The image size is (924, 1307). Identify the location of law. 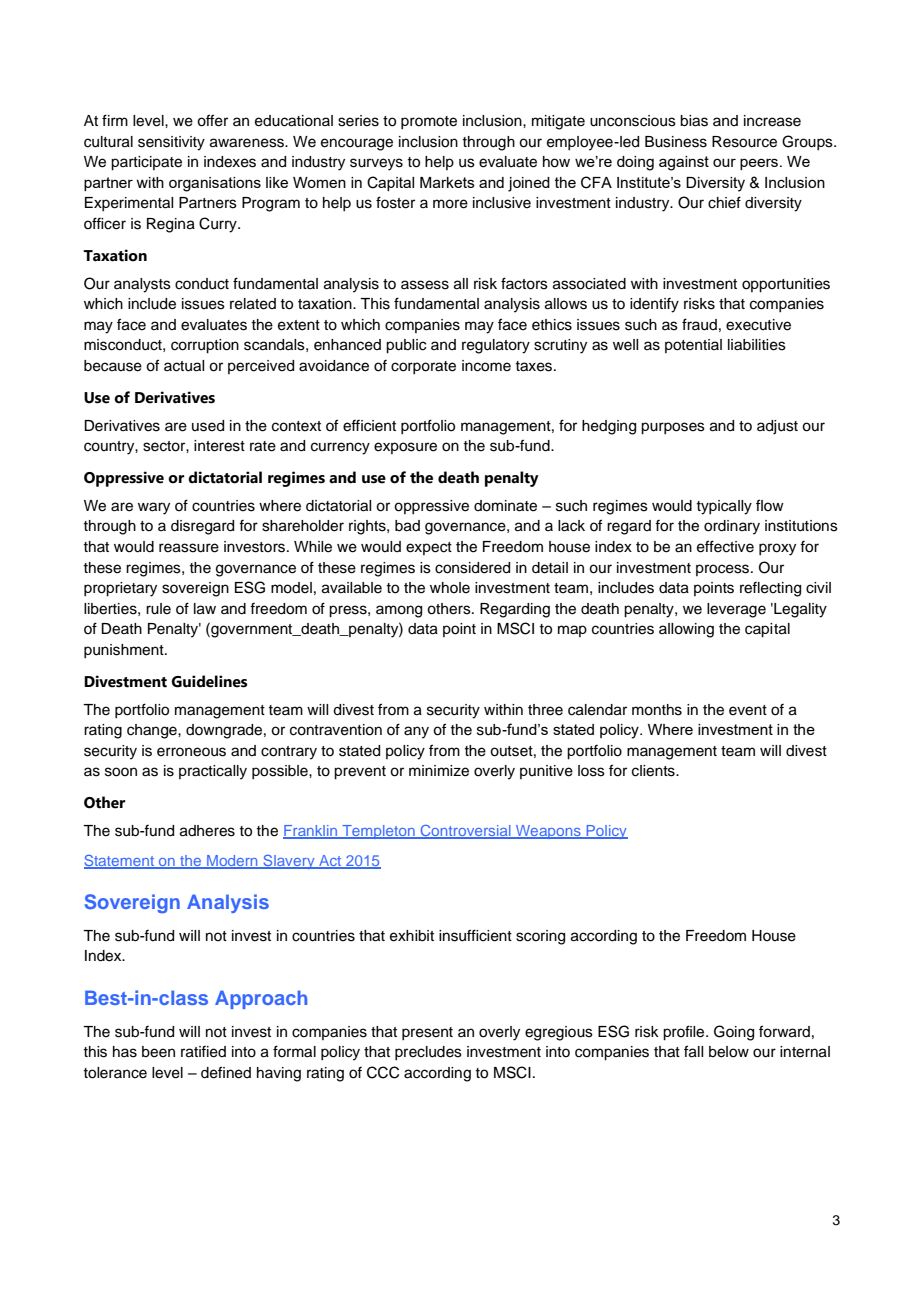
(205, 609).
